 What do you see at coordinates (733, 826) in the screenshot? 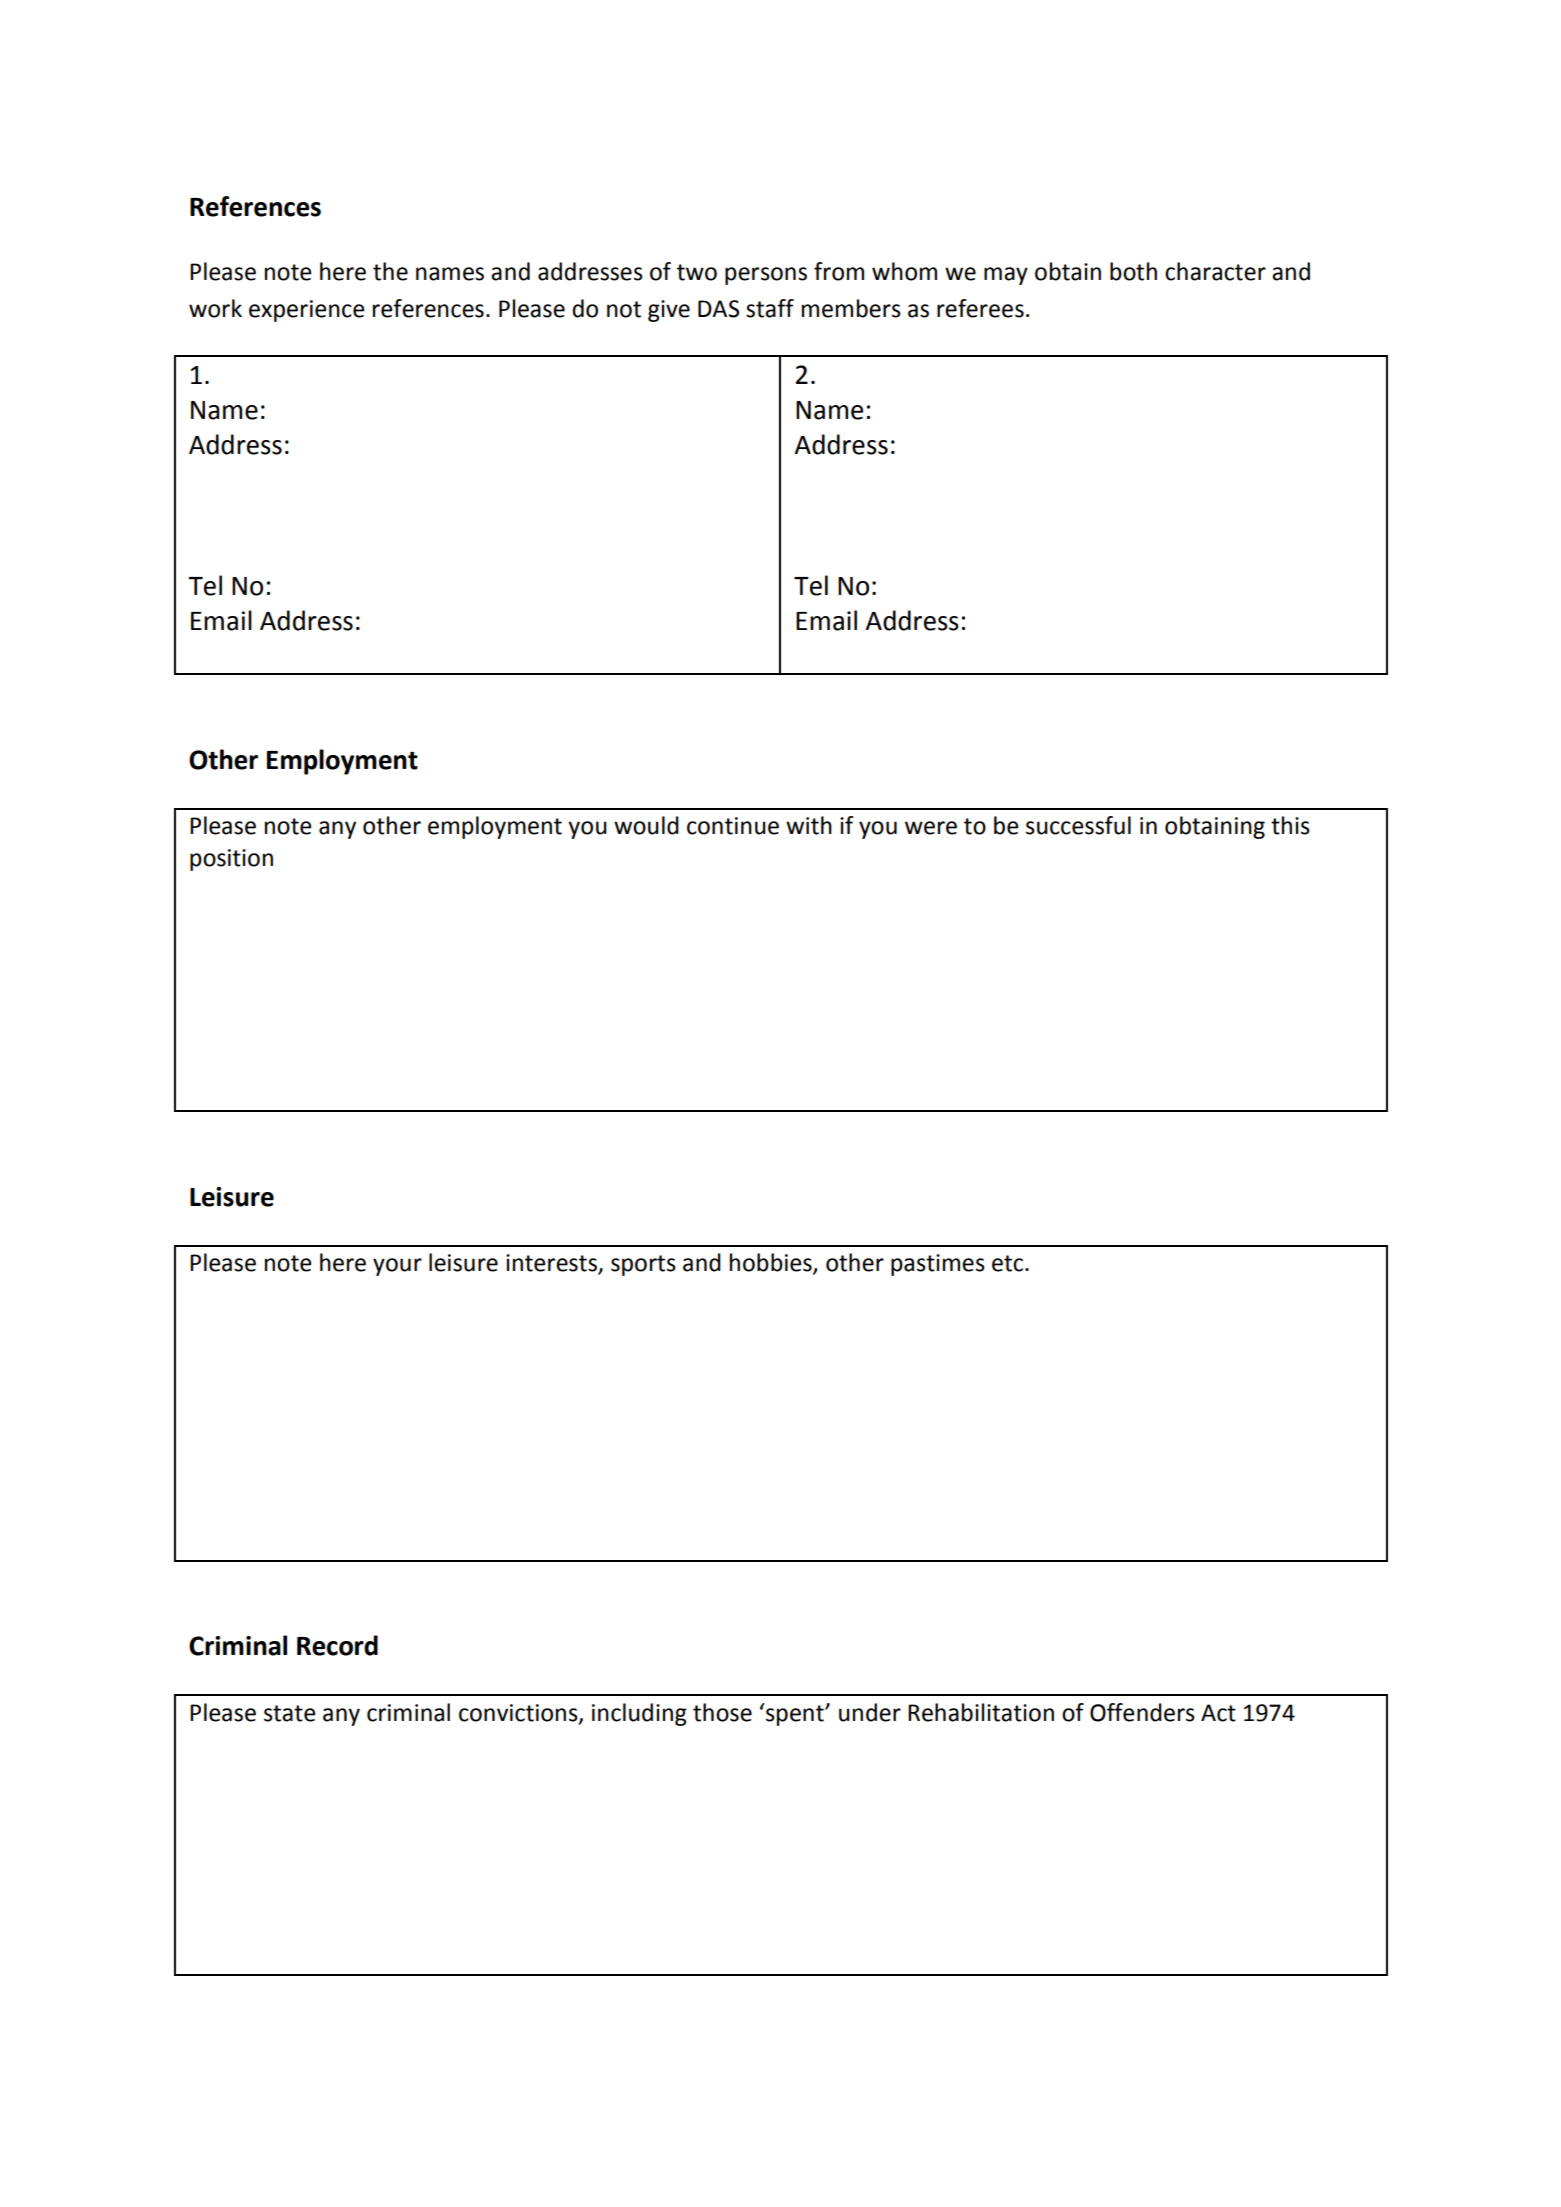
I see `continue` at bounding box center [733, 826].
